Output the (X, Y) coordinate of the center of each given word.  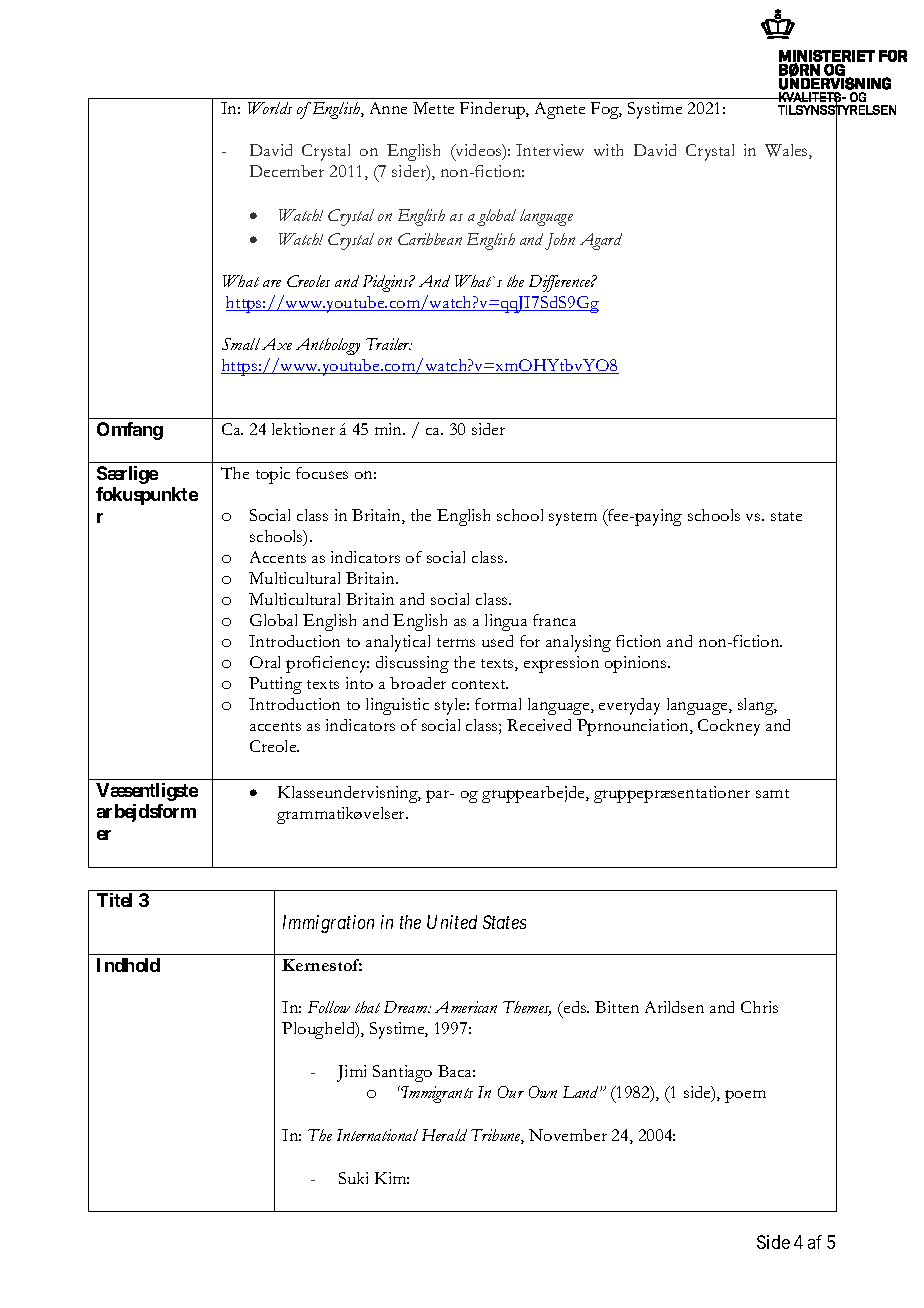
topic (273, 475)
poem (745, 1096)
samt (772, 793)
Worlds (270, 108)
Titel (114, 900)
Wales (787, 151)
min (390, 429)
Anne (388, 108)
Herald (444, 1135)
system (573, 519)
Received (539, 725)
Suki (353, 1178)
